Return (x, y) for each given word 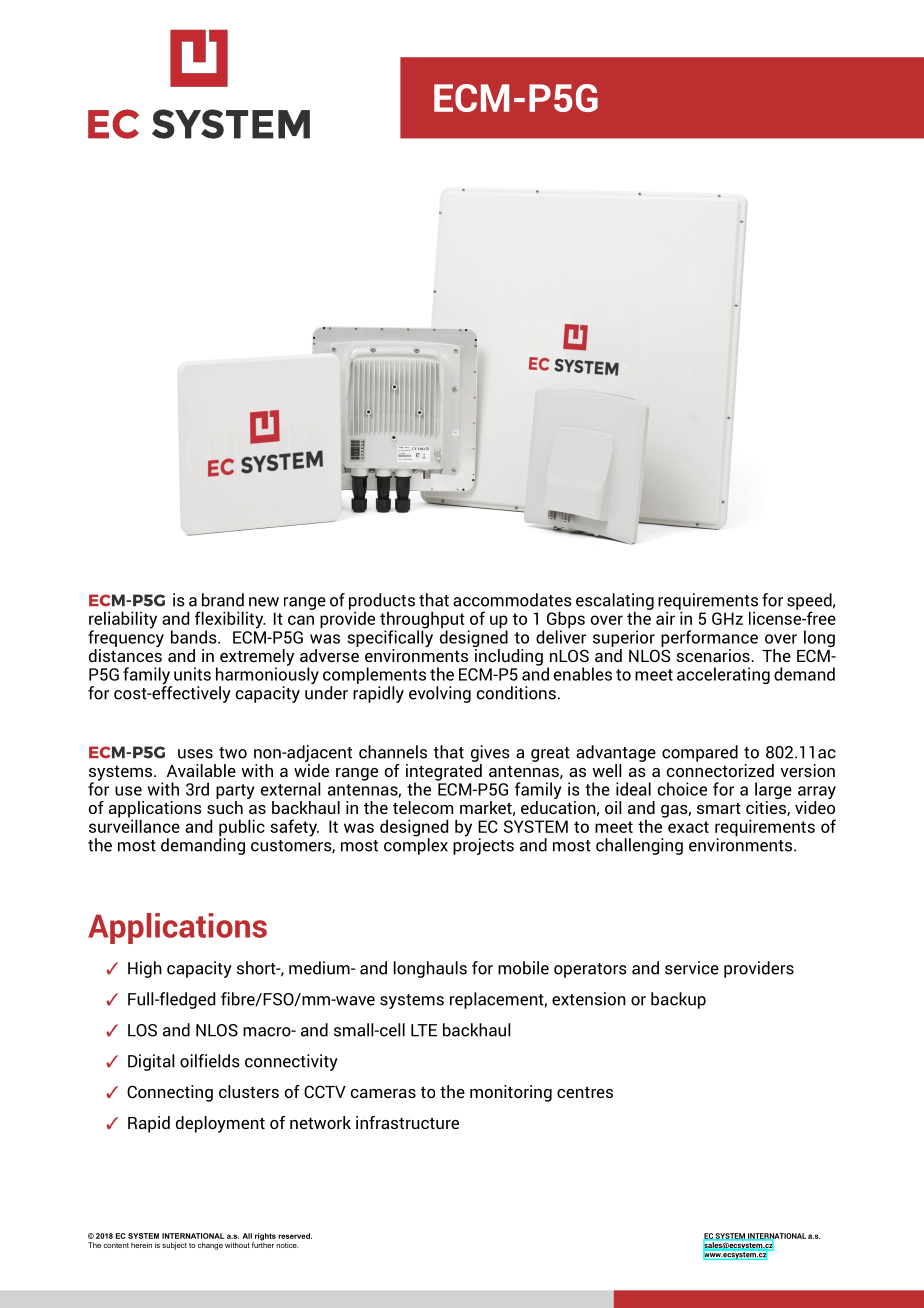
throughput (422, 621)
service (692, 968)
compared (700, 753)
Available (201, 770)
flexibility (230, 621)
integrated (444, 772)
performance (709, 638)
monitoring (511, 1093)
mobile (523, 968)
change (210, 1246)
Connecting (170, 1093)
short (257, 968)
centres (585, 1092)
